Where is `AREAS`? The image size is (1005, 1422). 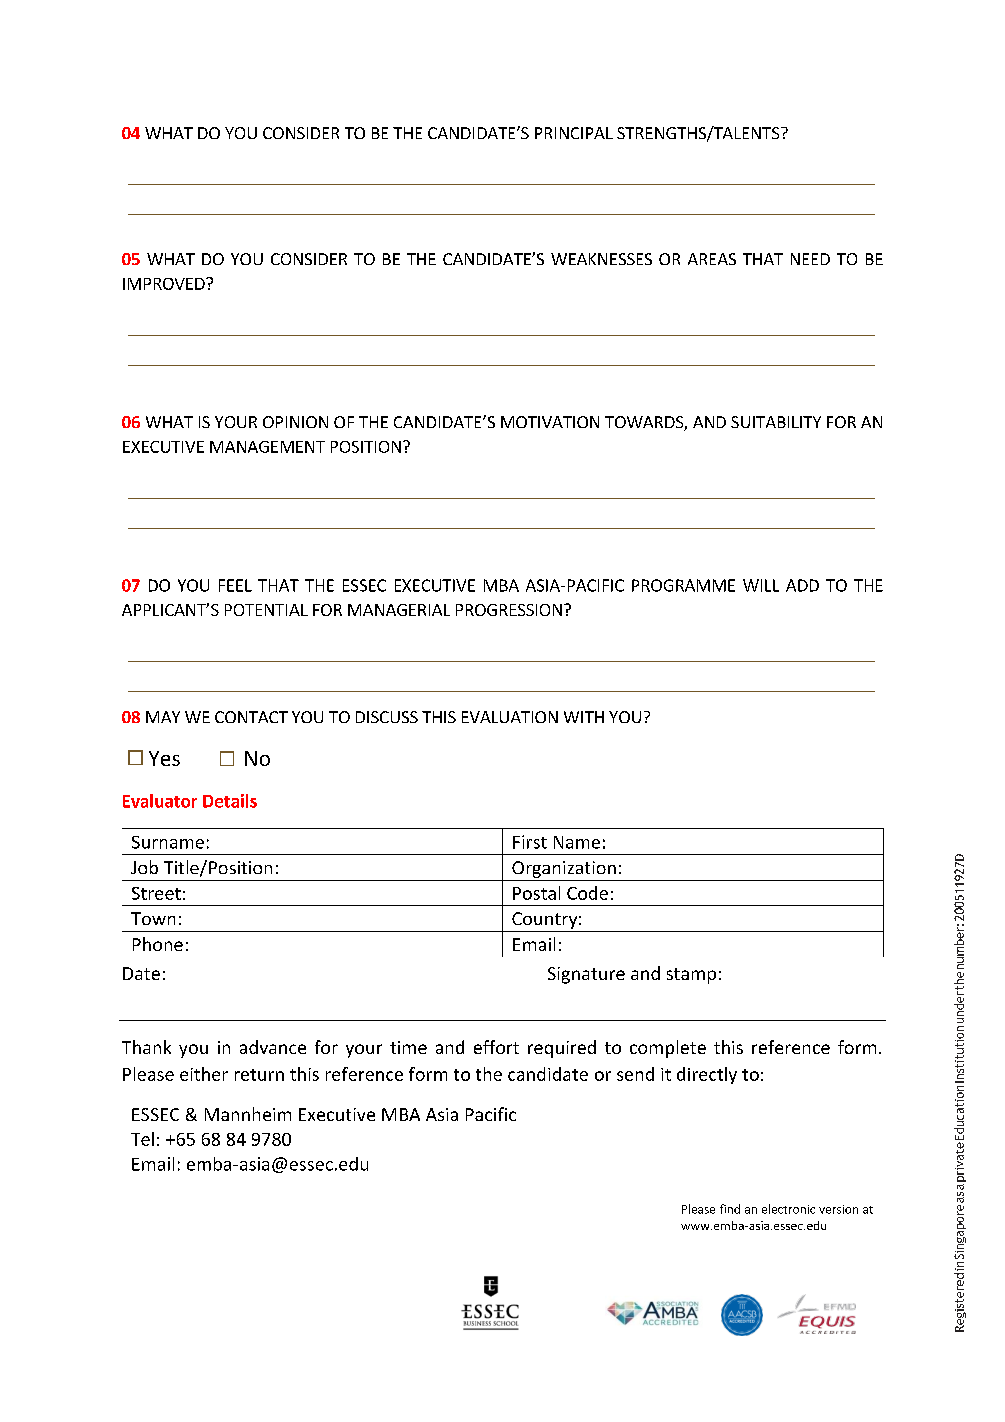 AREAS is located at coordinates (712, 259).
